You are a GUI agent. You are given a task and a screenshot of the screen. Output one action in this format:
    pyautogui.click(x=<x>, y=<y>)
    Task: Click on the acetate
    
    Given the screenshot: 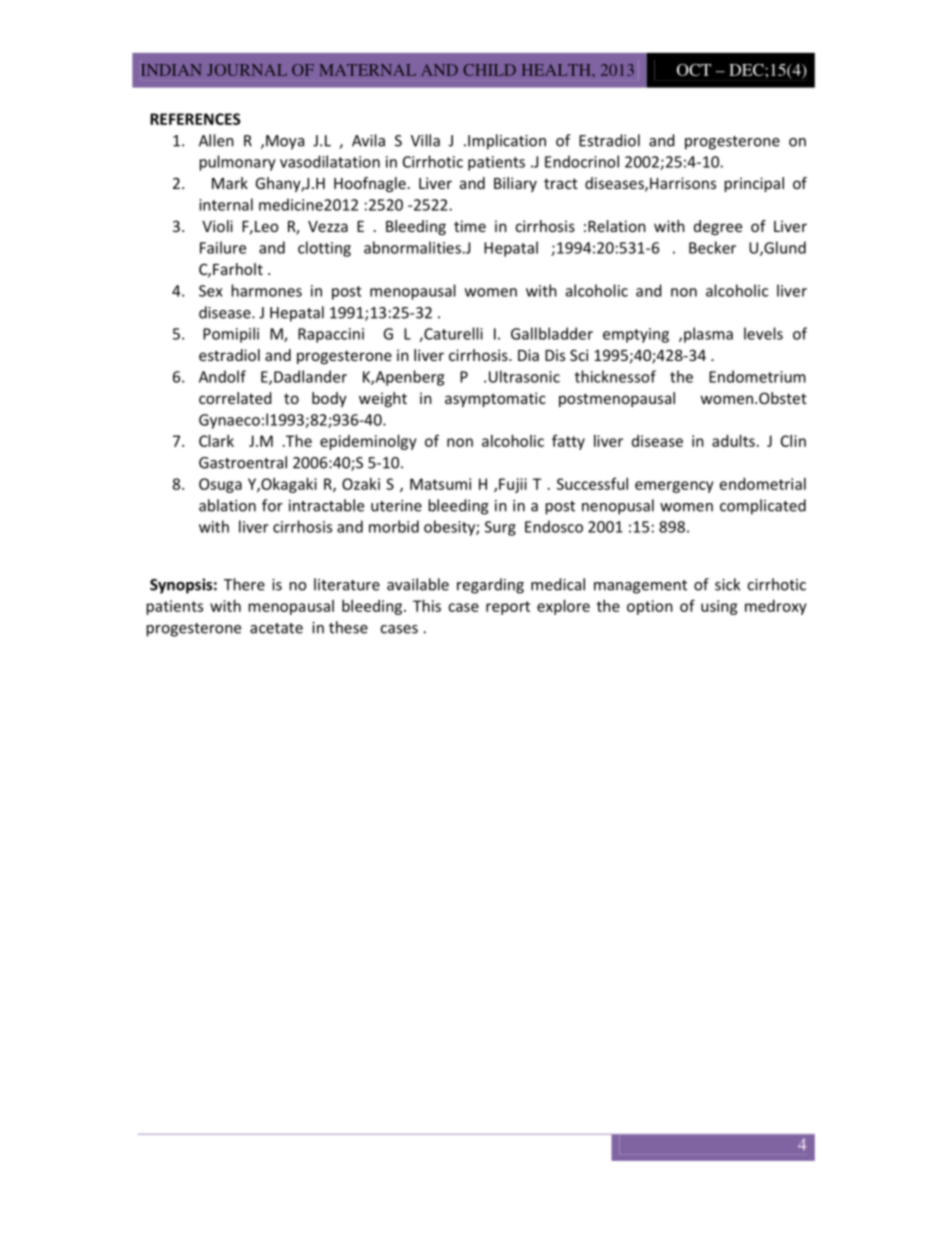 What is the action you would take?
    pyautogui.click(x=276, y=628)
